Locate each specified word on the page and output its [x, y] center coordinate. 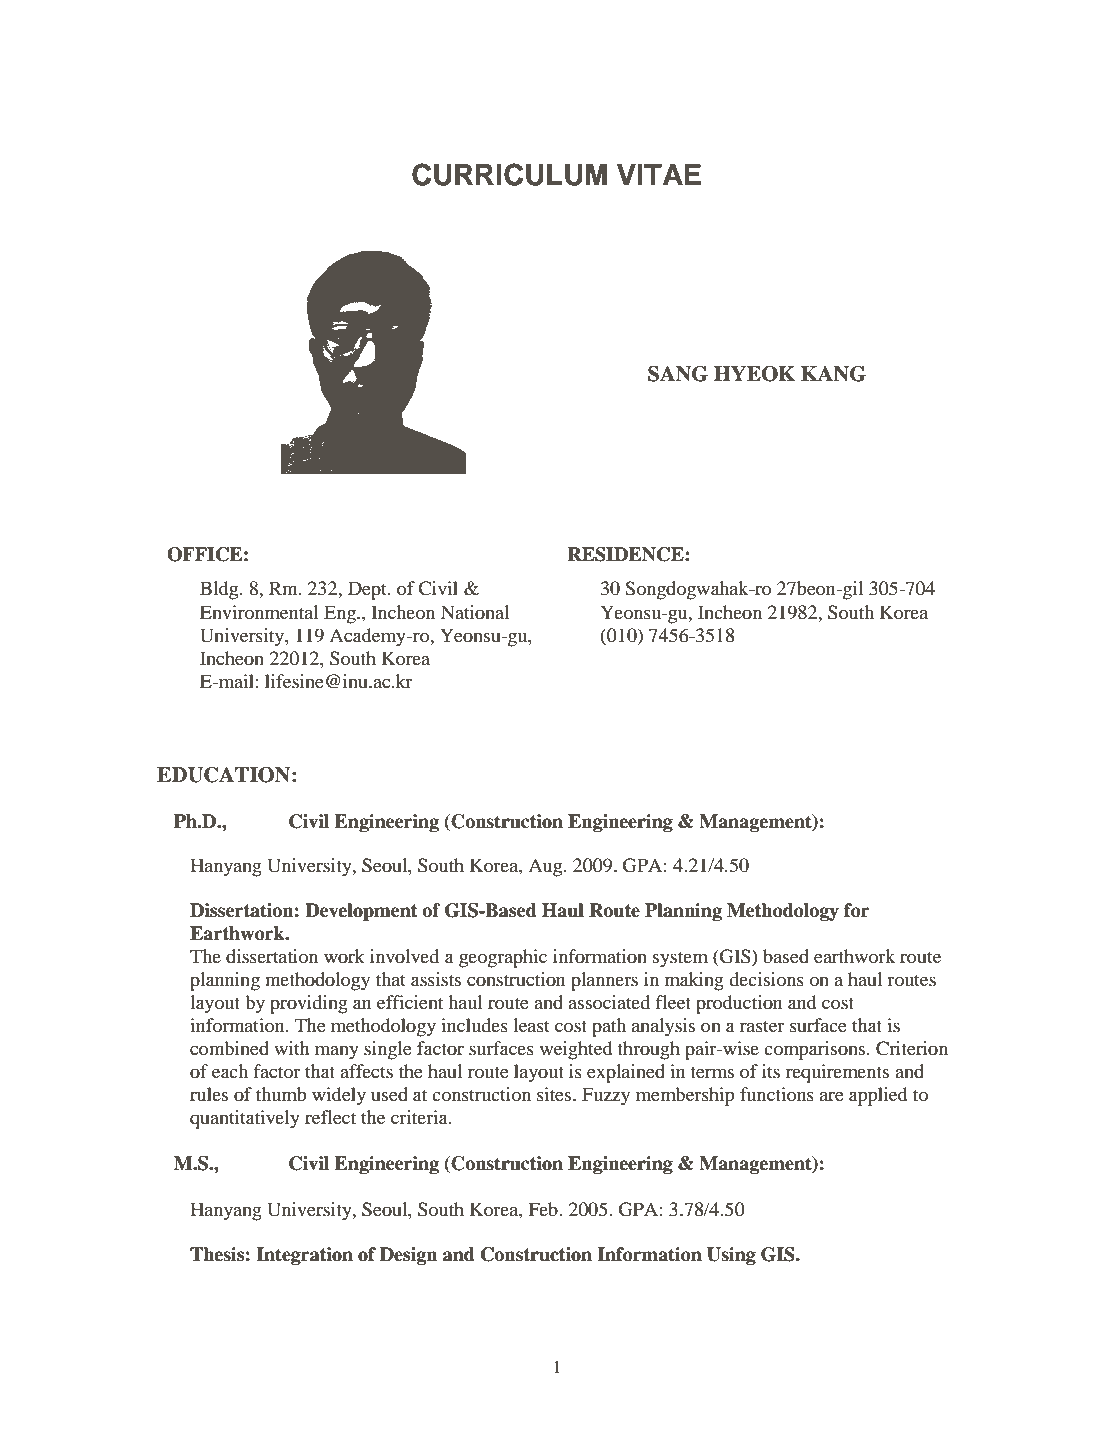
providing [309, 1004]
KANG [833, 374]
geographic [503, 958]
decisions [766, 979]
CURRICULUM [509, 174]
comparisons [816, 1050]
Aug [546, 867]
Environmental [259, 612]
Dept [368, 590]
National [475, 612]
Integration [304, 1256]
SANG [678, 374]
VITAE [659, 174]
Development [361, 912]
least [531, 1025]
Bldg [220, 590]
